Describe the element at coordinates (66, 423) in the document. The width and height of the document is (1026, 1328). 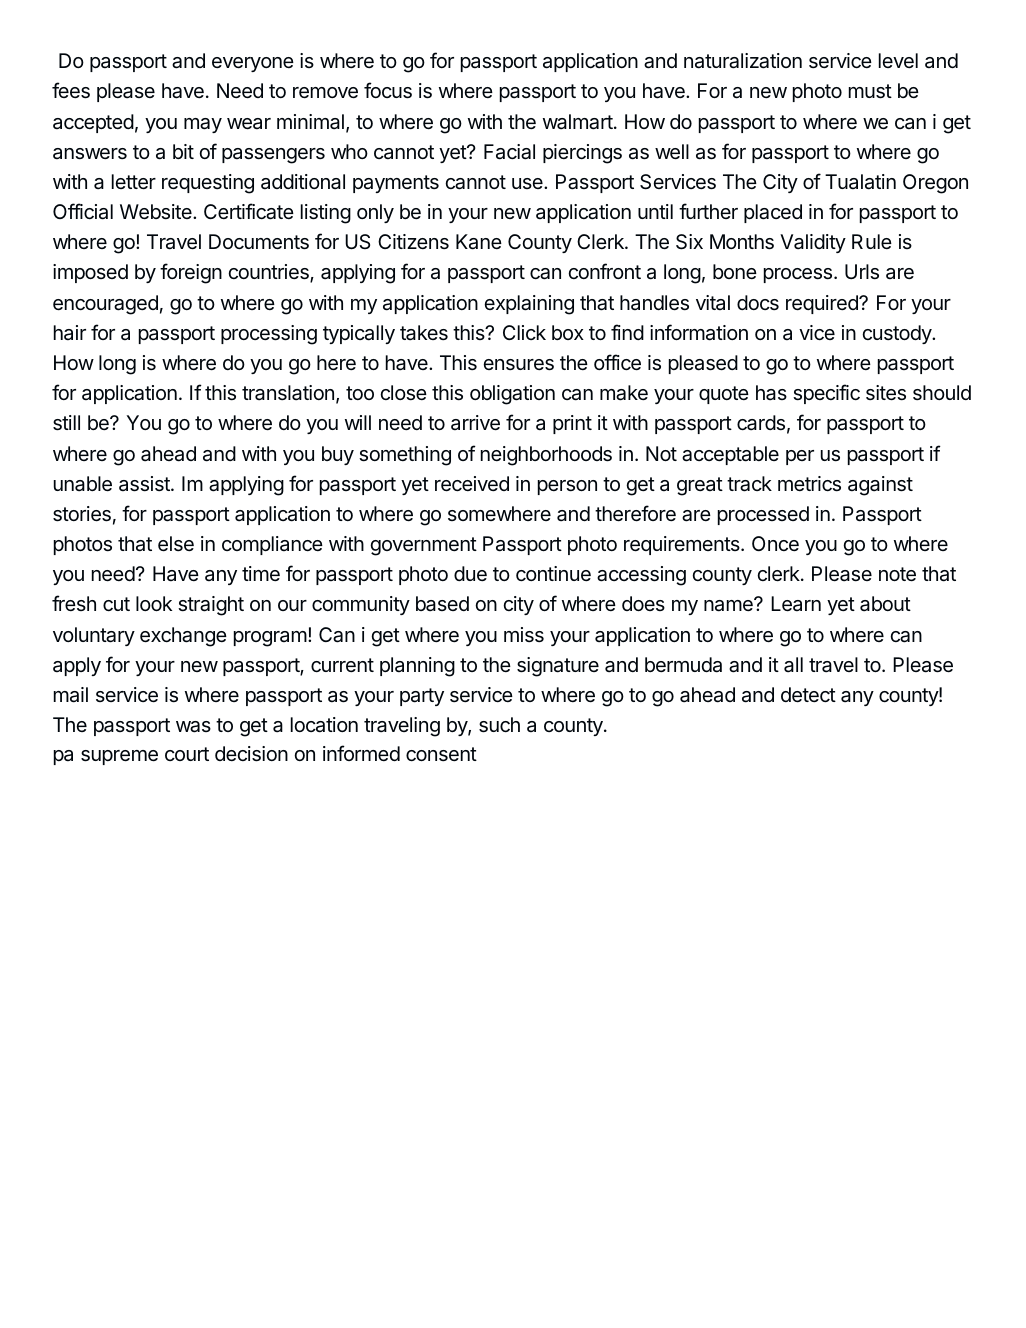
I see `still` at that location.
